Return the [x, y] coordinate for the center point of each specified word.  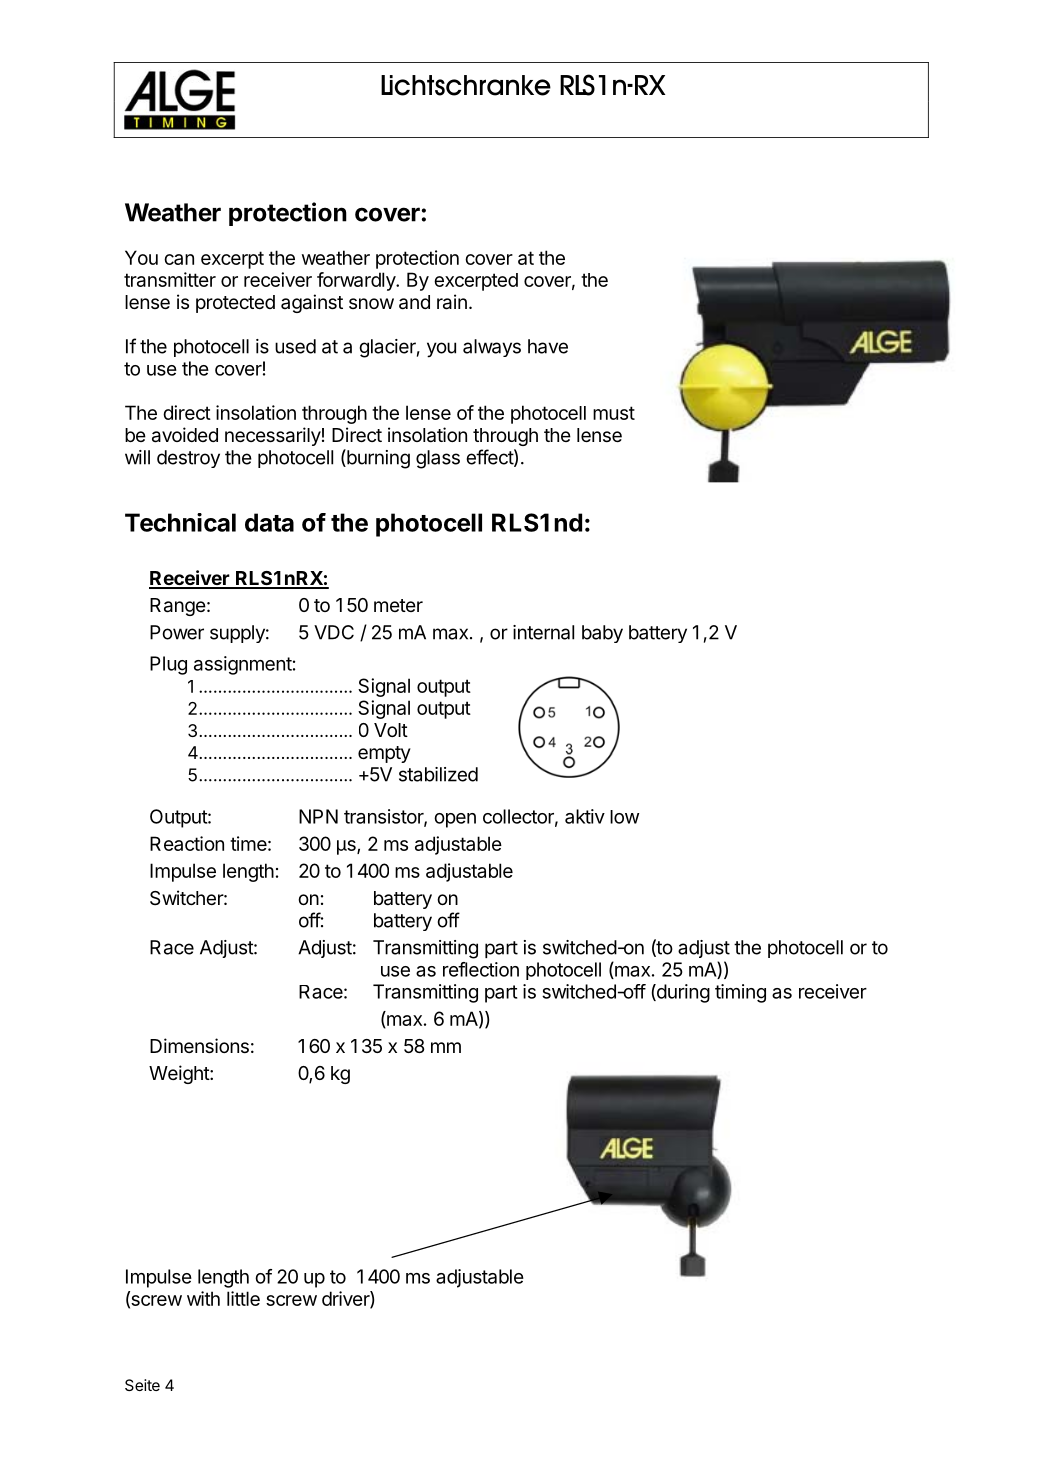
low [624, 817]
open [455, 820]
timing [740, 993]
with [203, 1298]
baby [602, 634]
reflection [481, 969]
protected [235, 304]
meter [398, 605]
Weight [180, 1074]
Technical [180, 522]
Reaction [187, 843]
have [548, 346]
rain [452, 302]
